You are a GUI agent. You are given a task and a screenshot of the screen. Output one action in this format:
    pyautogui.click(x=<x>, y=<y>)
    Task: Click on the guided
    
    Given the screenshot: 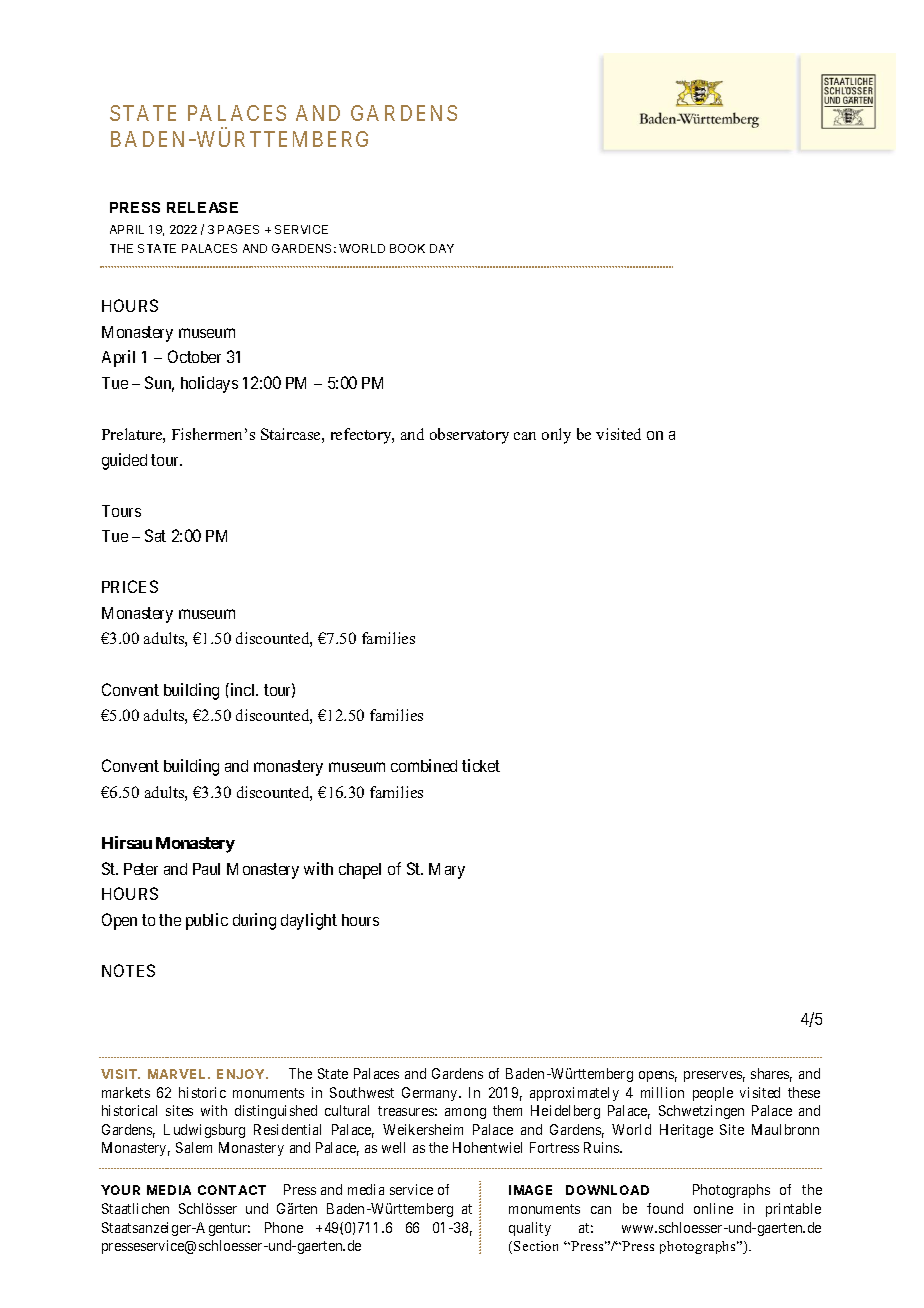 What is the action you would take?
    pyautogui.click(x=124, y=461)
